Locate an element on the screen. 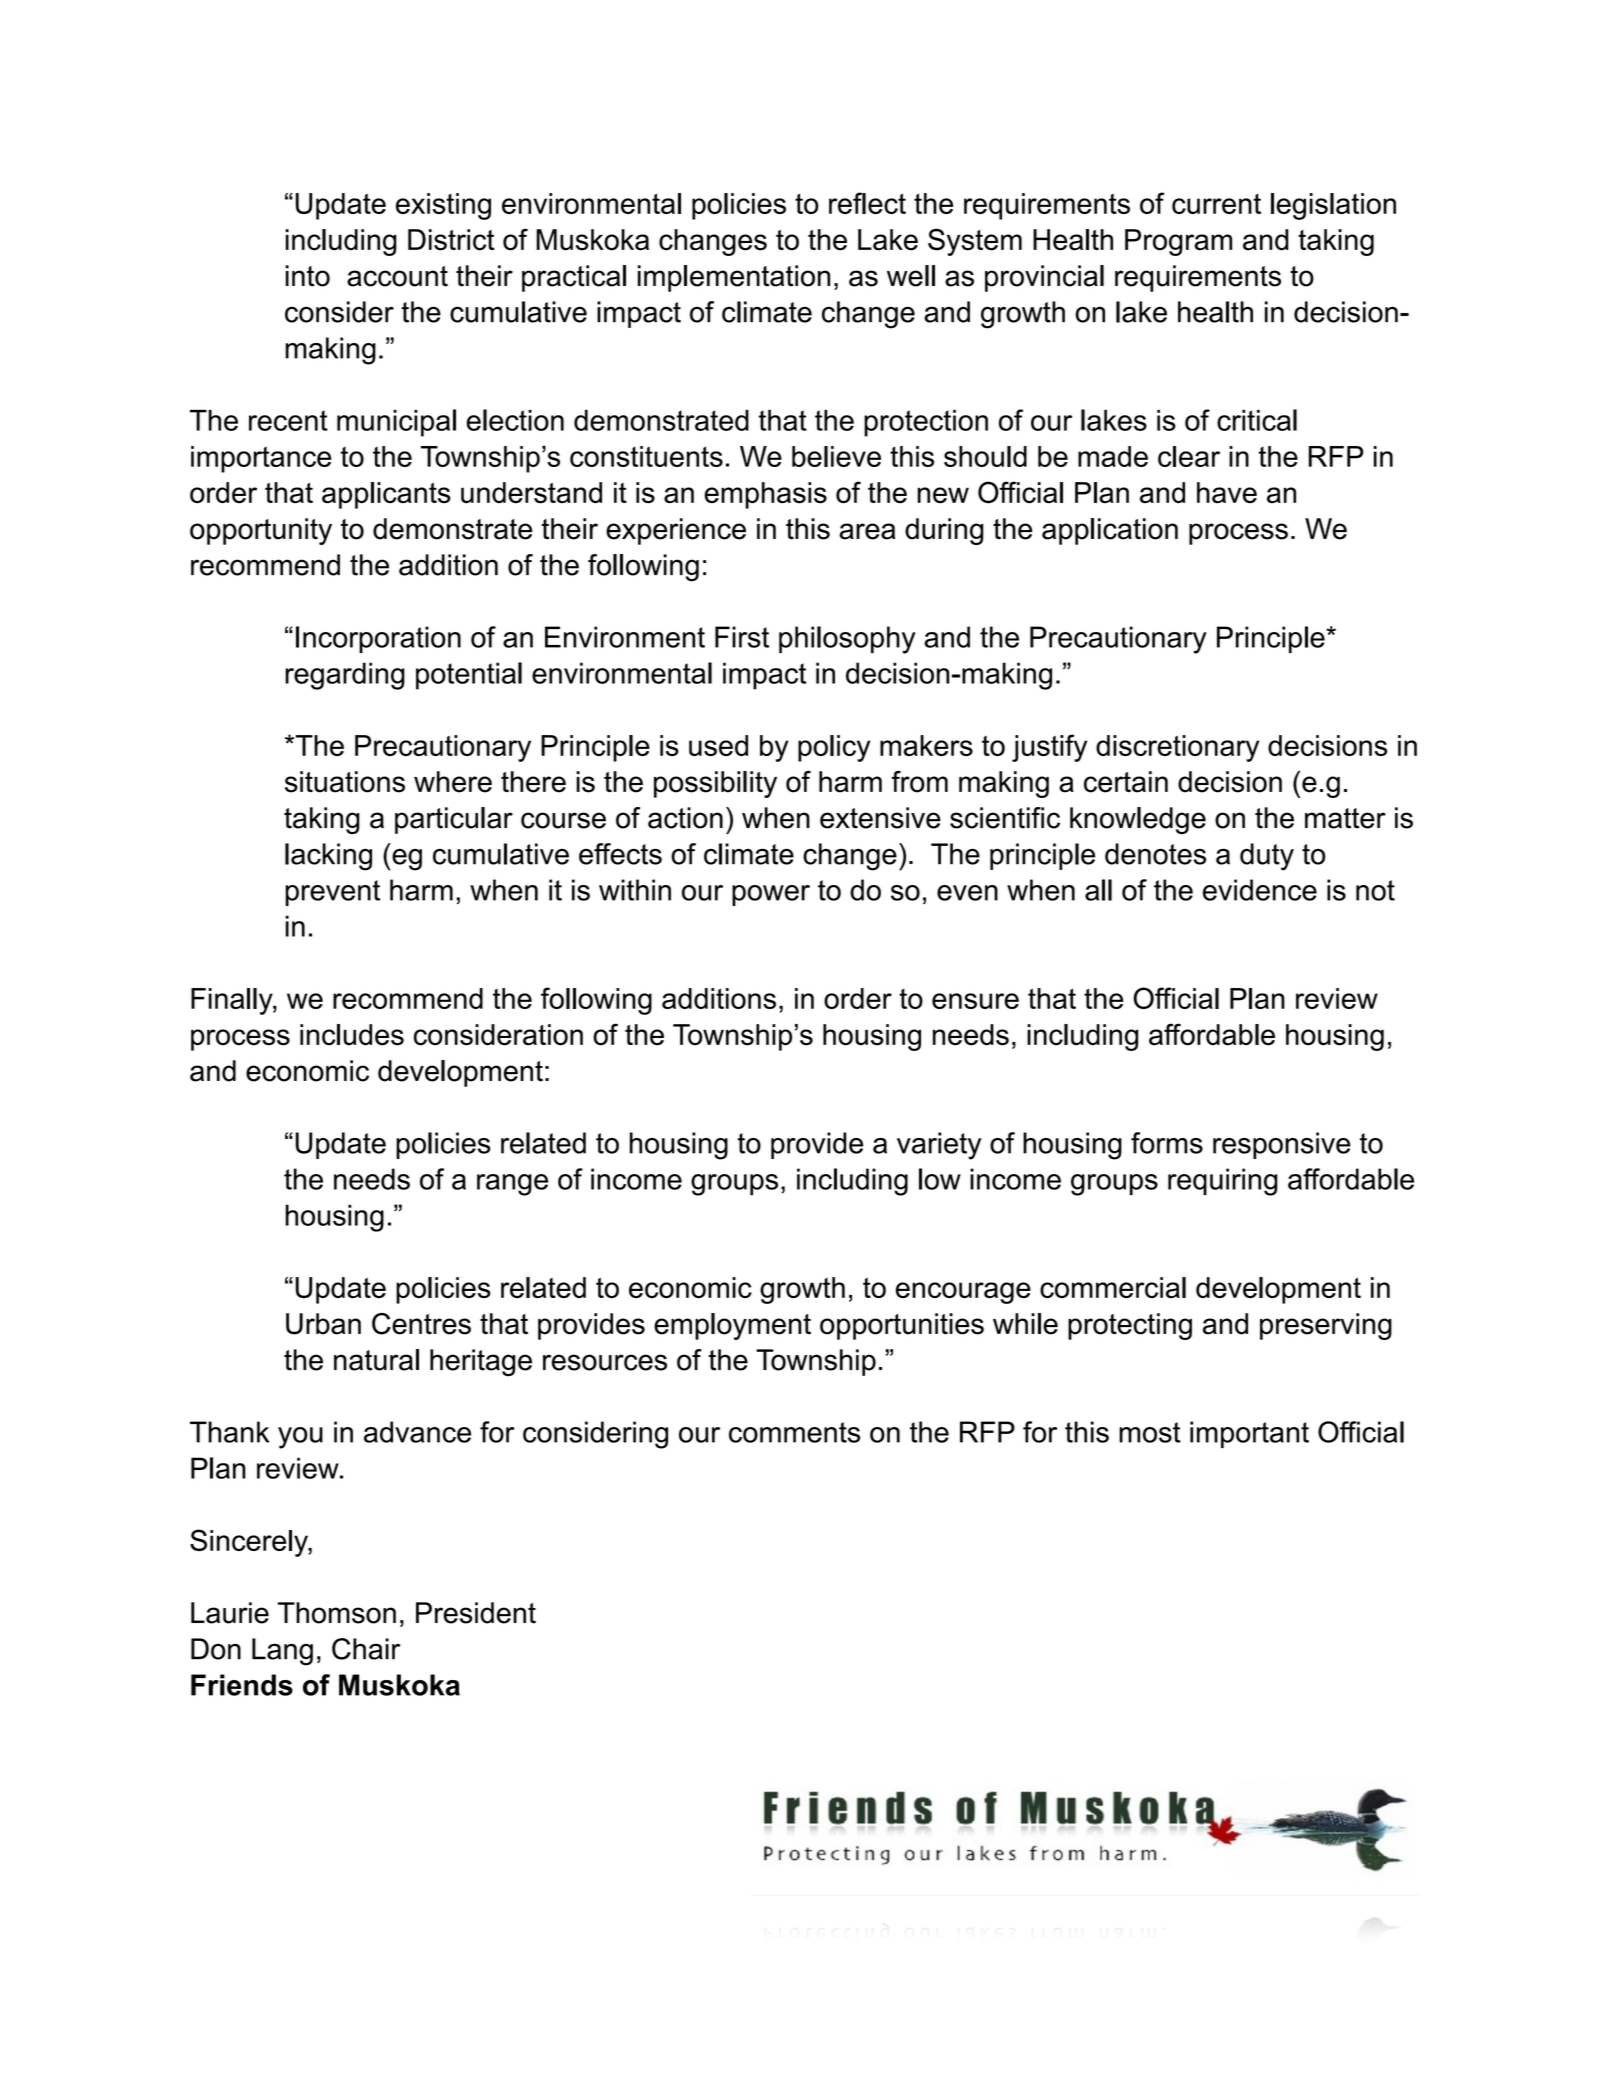 Image resolution: width=1609 pixels, height=2082 pixels. Chair is located at coordinates (366, 1649).
